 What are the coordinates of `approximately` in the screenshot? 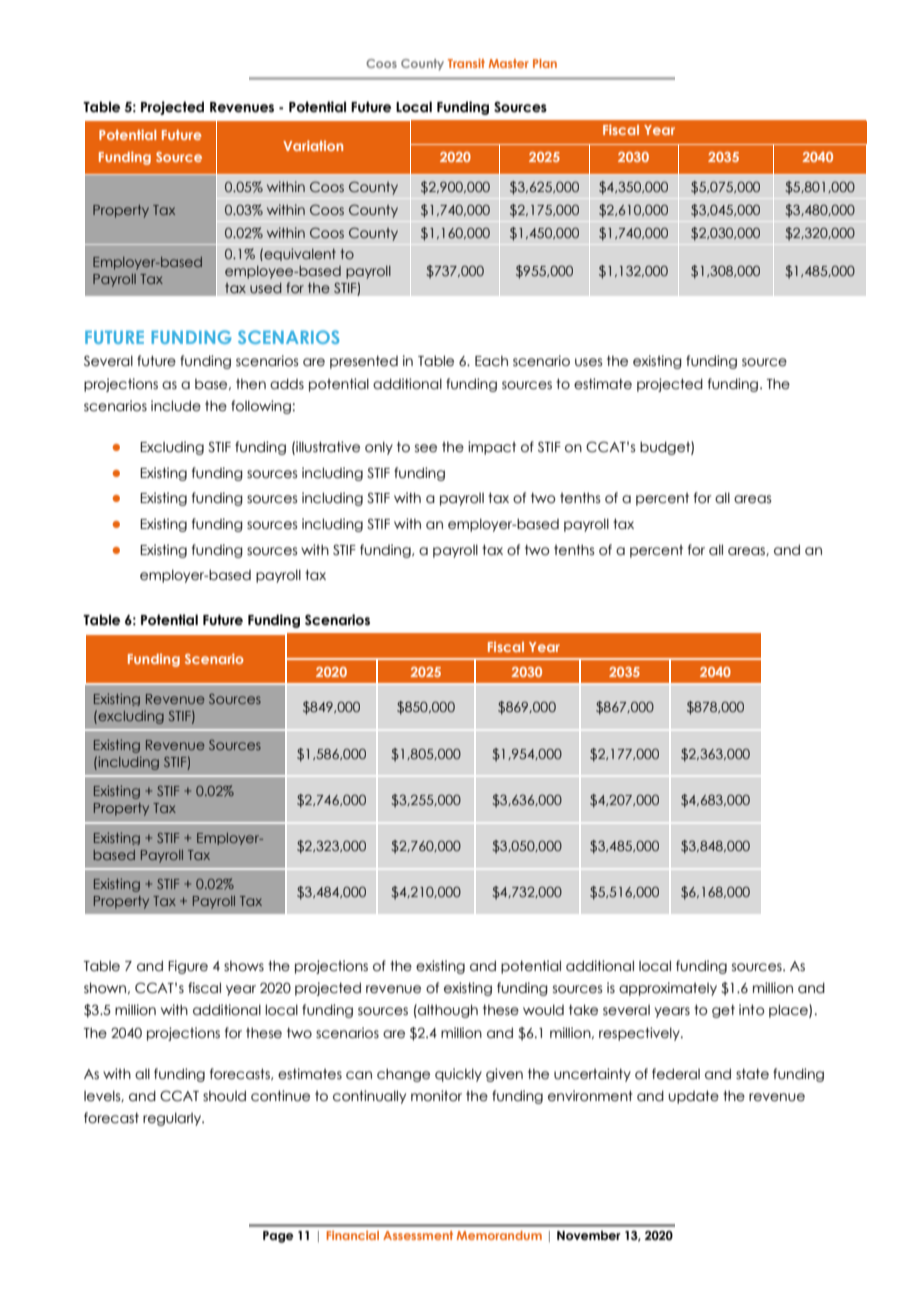 It's located at (668, 989).
